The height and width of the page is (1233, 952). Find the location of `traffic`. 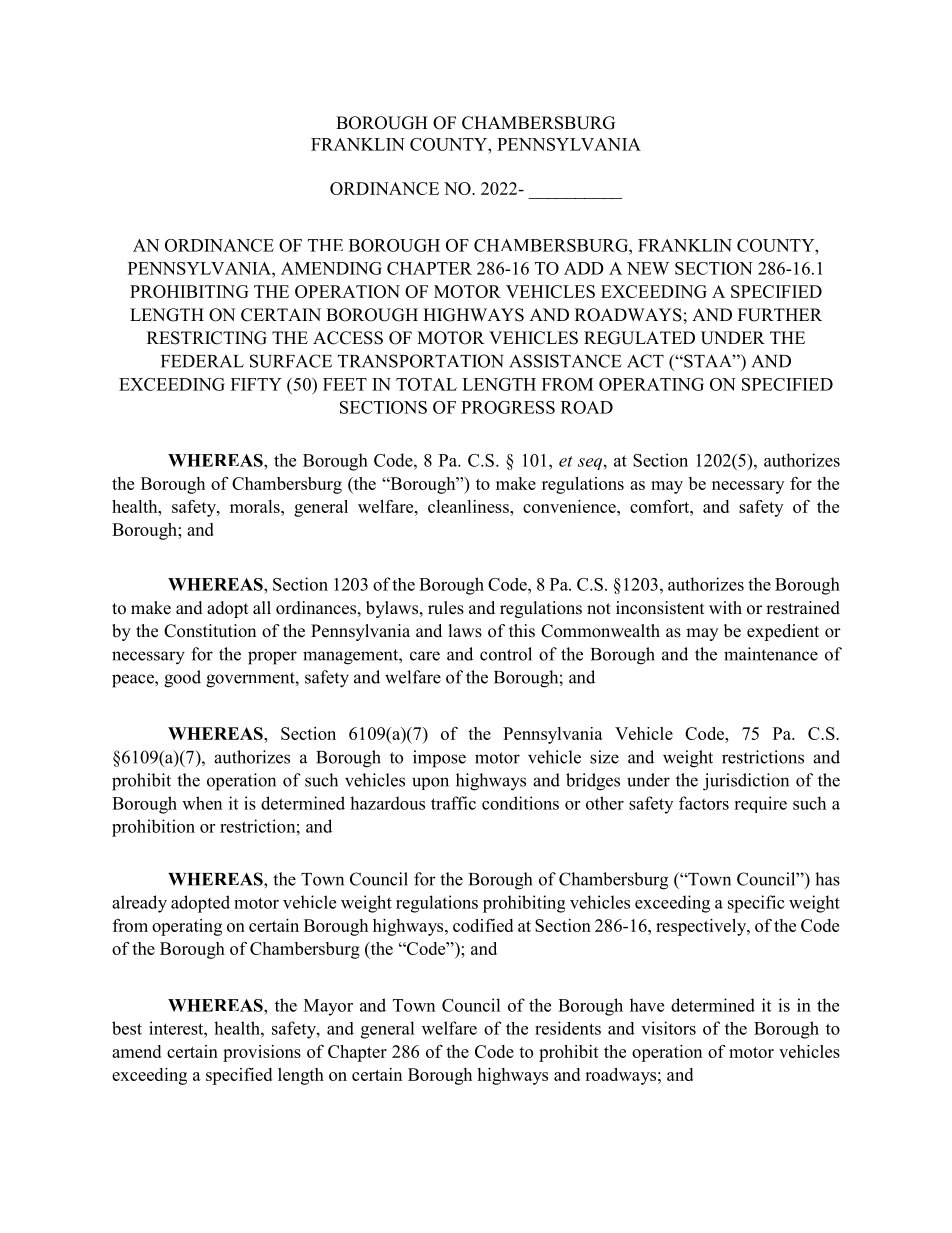

traffic is located at coordinates (453, 803).
